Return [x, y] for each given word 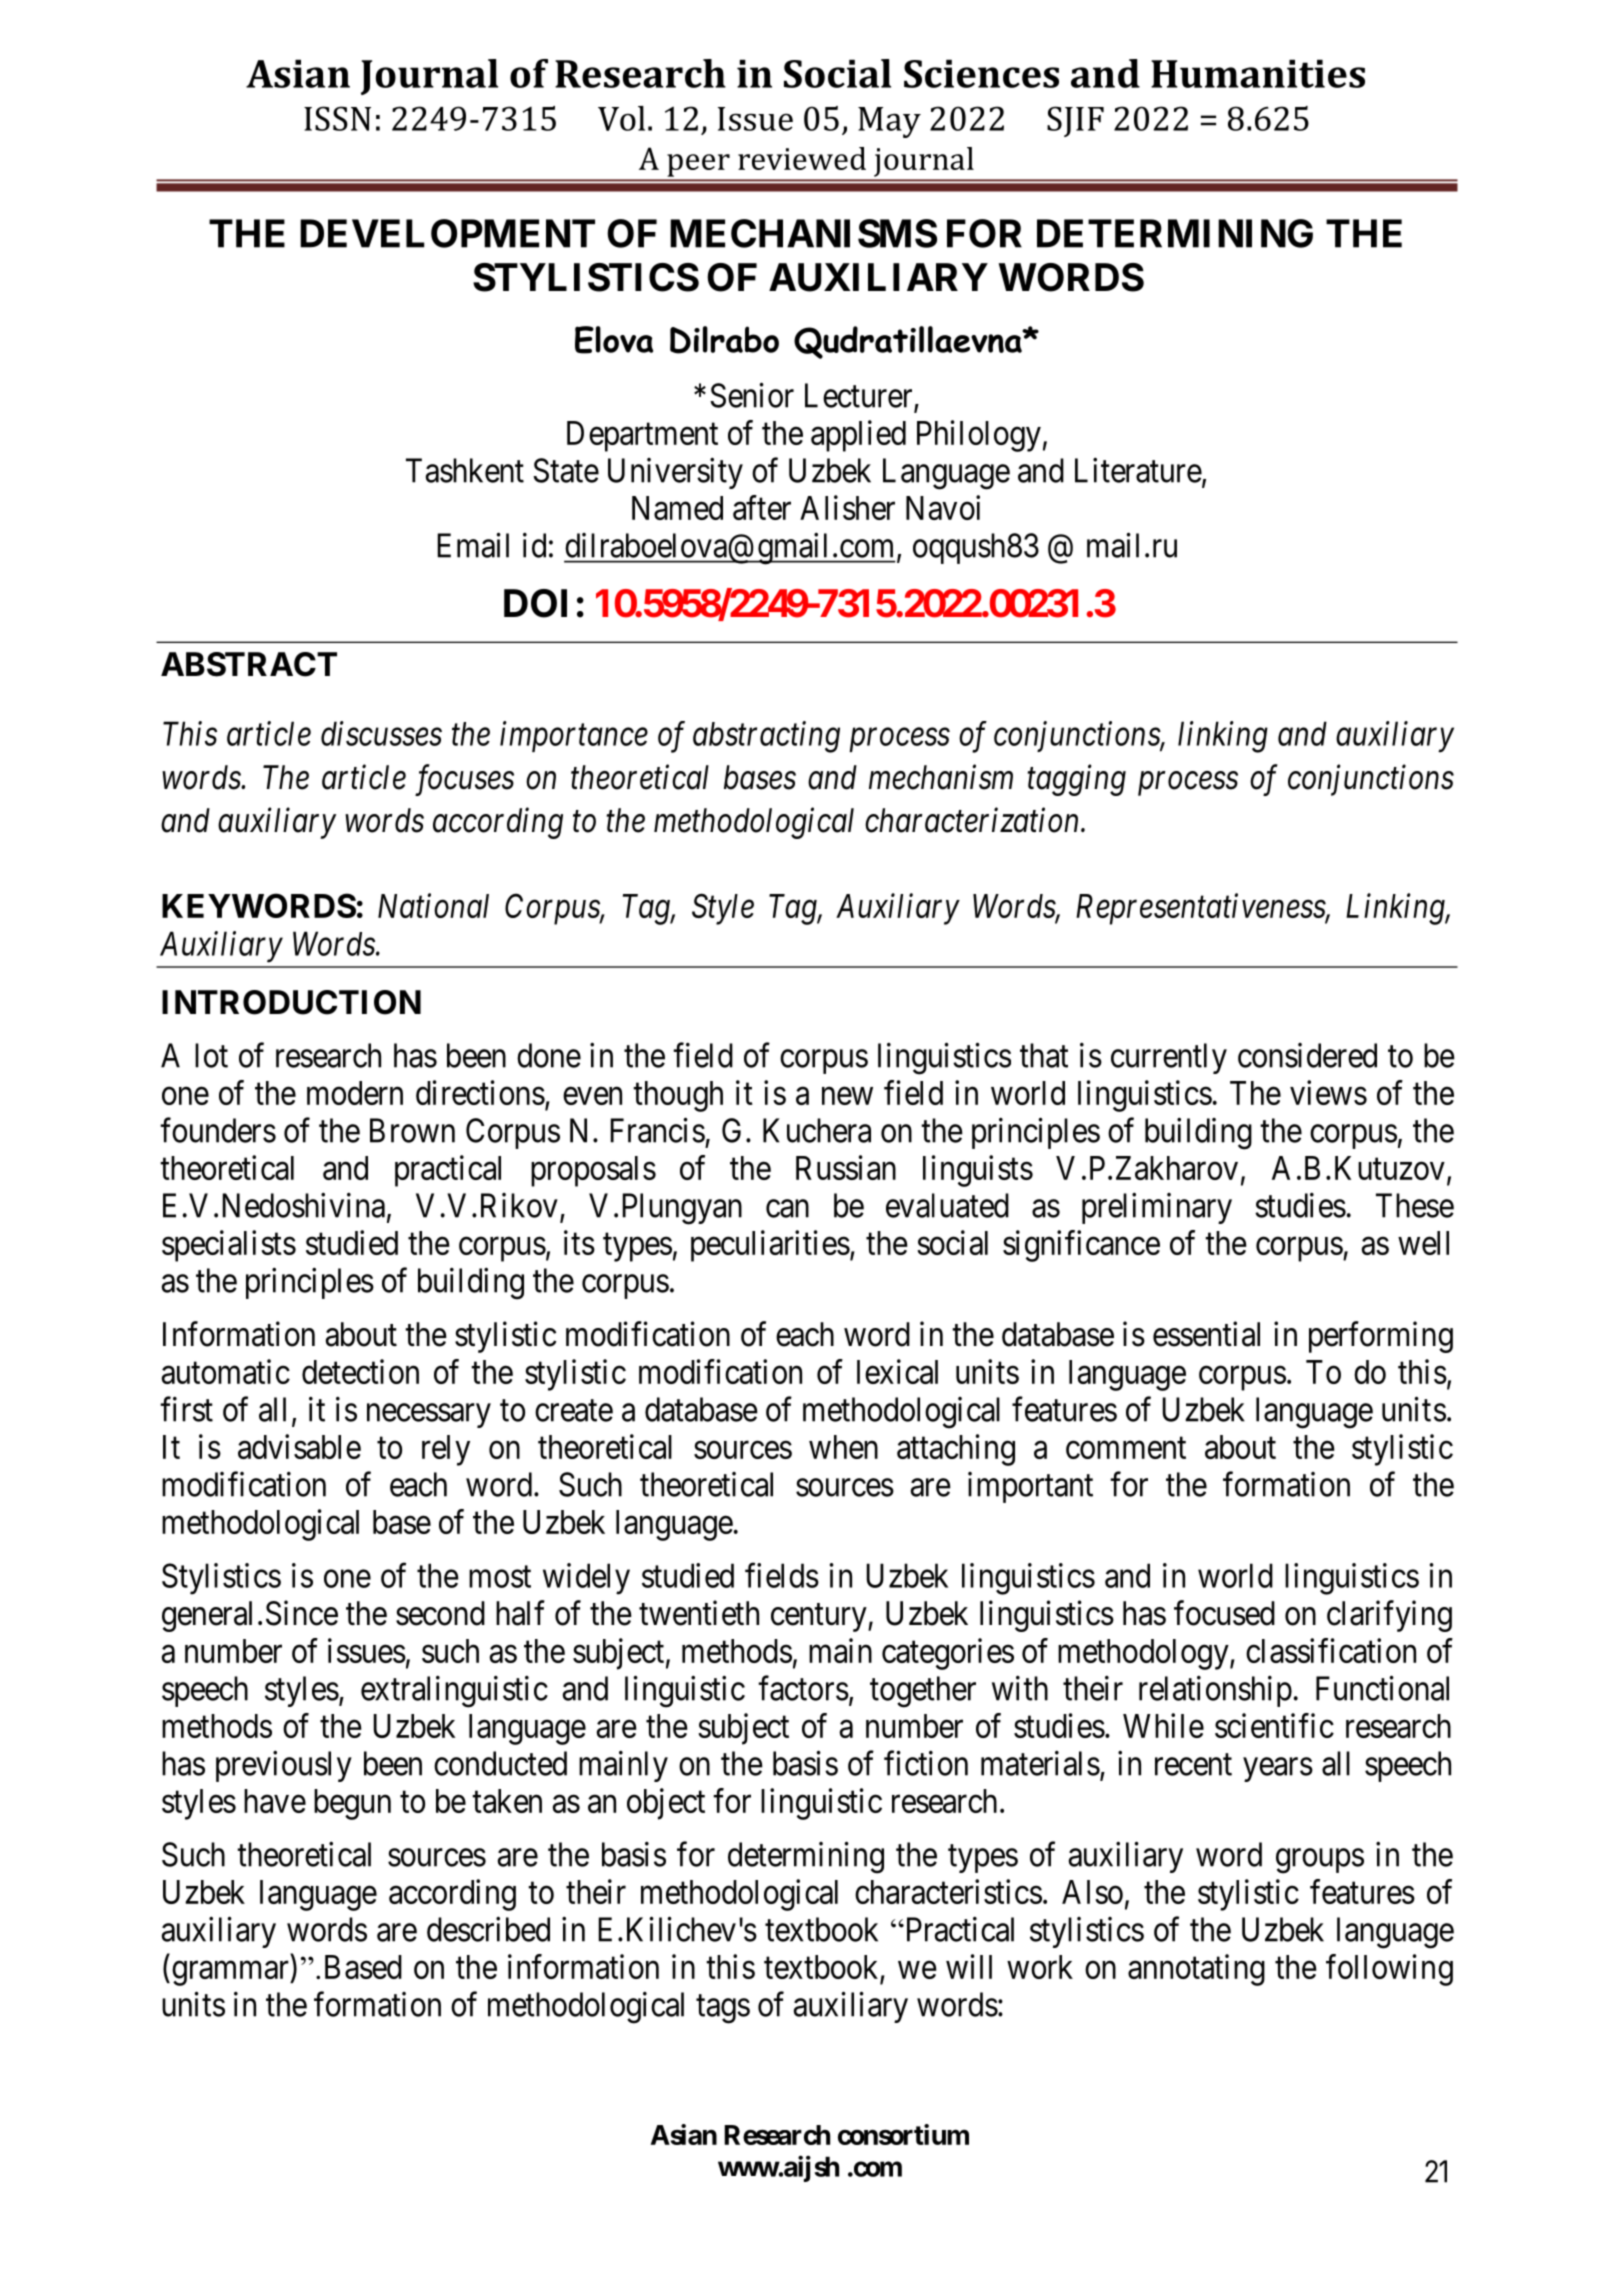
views [1328, 1092]
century [820, 1618]
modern [355, 1093]
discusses [381, 733]
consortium [903, 2134]
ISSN [337, 118]
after [762, 507]
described [488, 1929]
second [440, 1613]
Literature [1138, 470]
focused [1224, 1613]
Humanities [1258, 73]
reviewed [802, 158]
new [847, 1096]
